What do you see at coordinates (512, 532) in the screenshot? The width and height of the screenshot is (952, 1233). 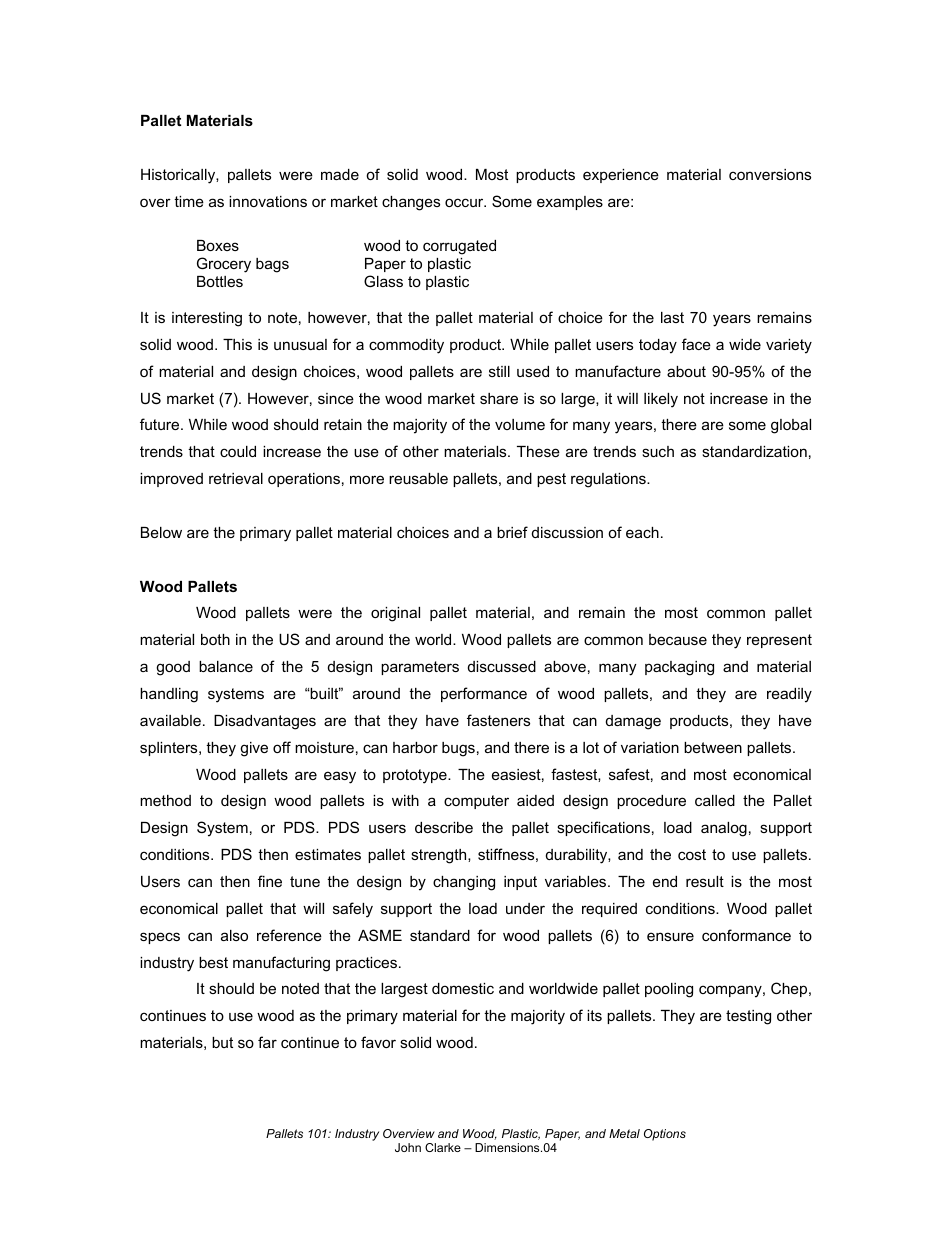 I see `brief` at bounding box center [512, 532].
